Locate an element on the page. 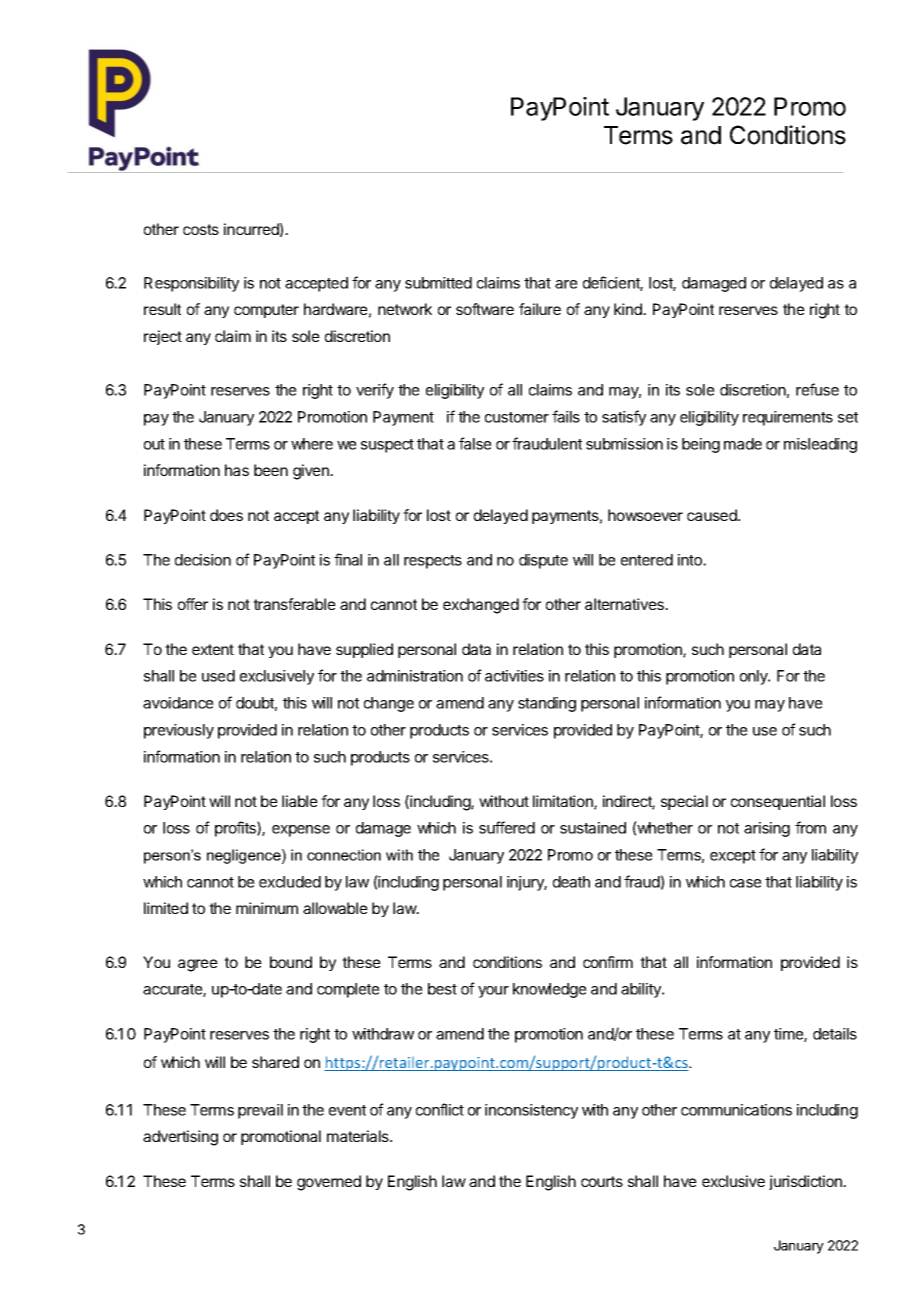 Image resolution: width=924 pixels, height=1309 pixels. inconsistency is located at coordinates (531, 1111).
